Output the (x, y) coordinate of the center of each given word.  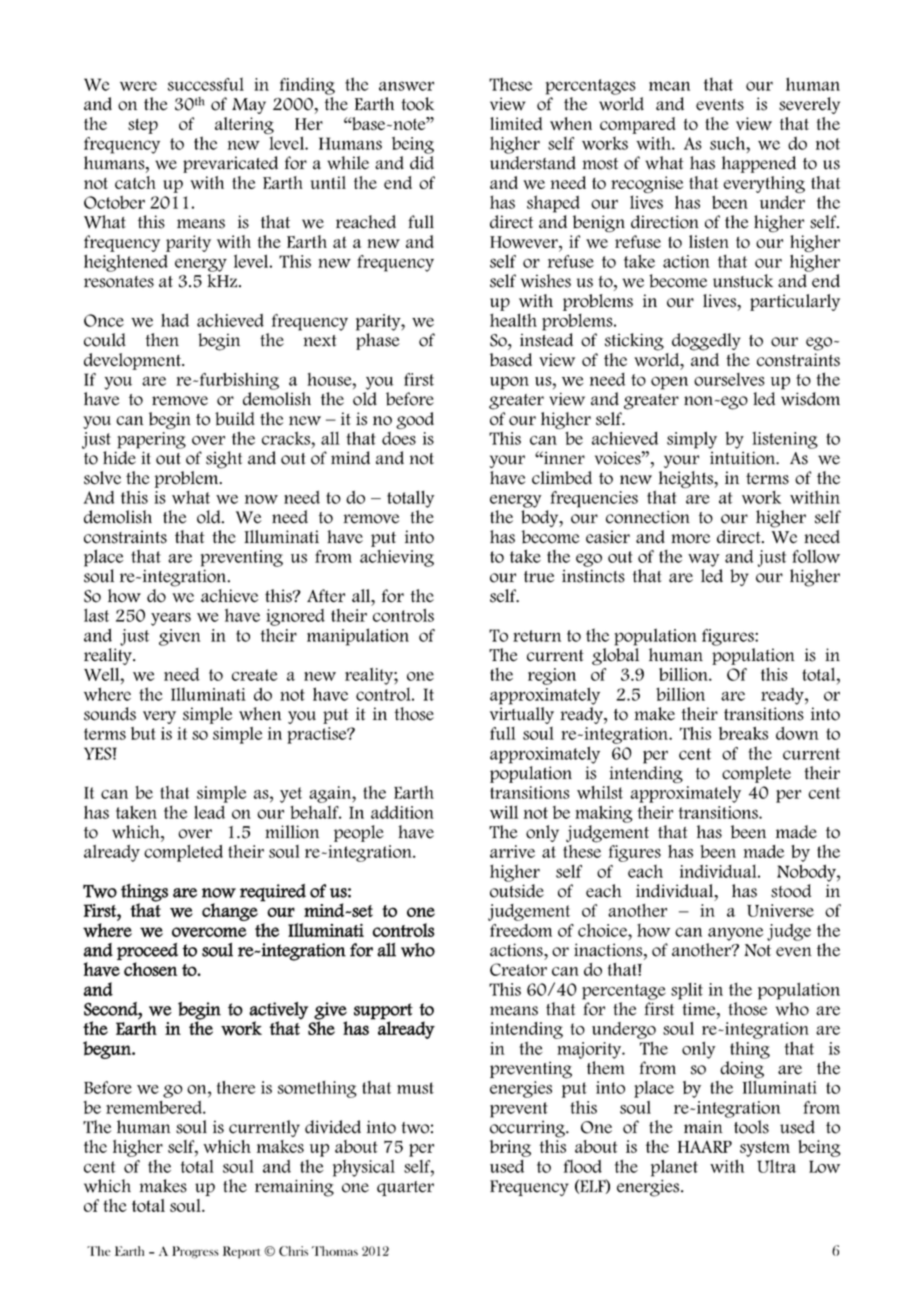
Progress (195, 1252)
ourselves (729, 379)
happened (759, 164)
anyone (735, 934)
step (143, 126)
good (415, 420)
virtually (522, 715)
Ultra (776, 1166)
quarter (405, 1188)
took (417, 104)
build (235, 419)
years (171, 619)
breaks (743, 733)
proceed (147, 951)
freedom (521, 930)
